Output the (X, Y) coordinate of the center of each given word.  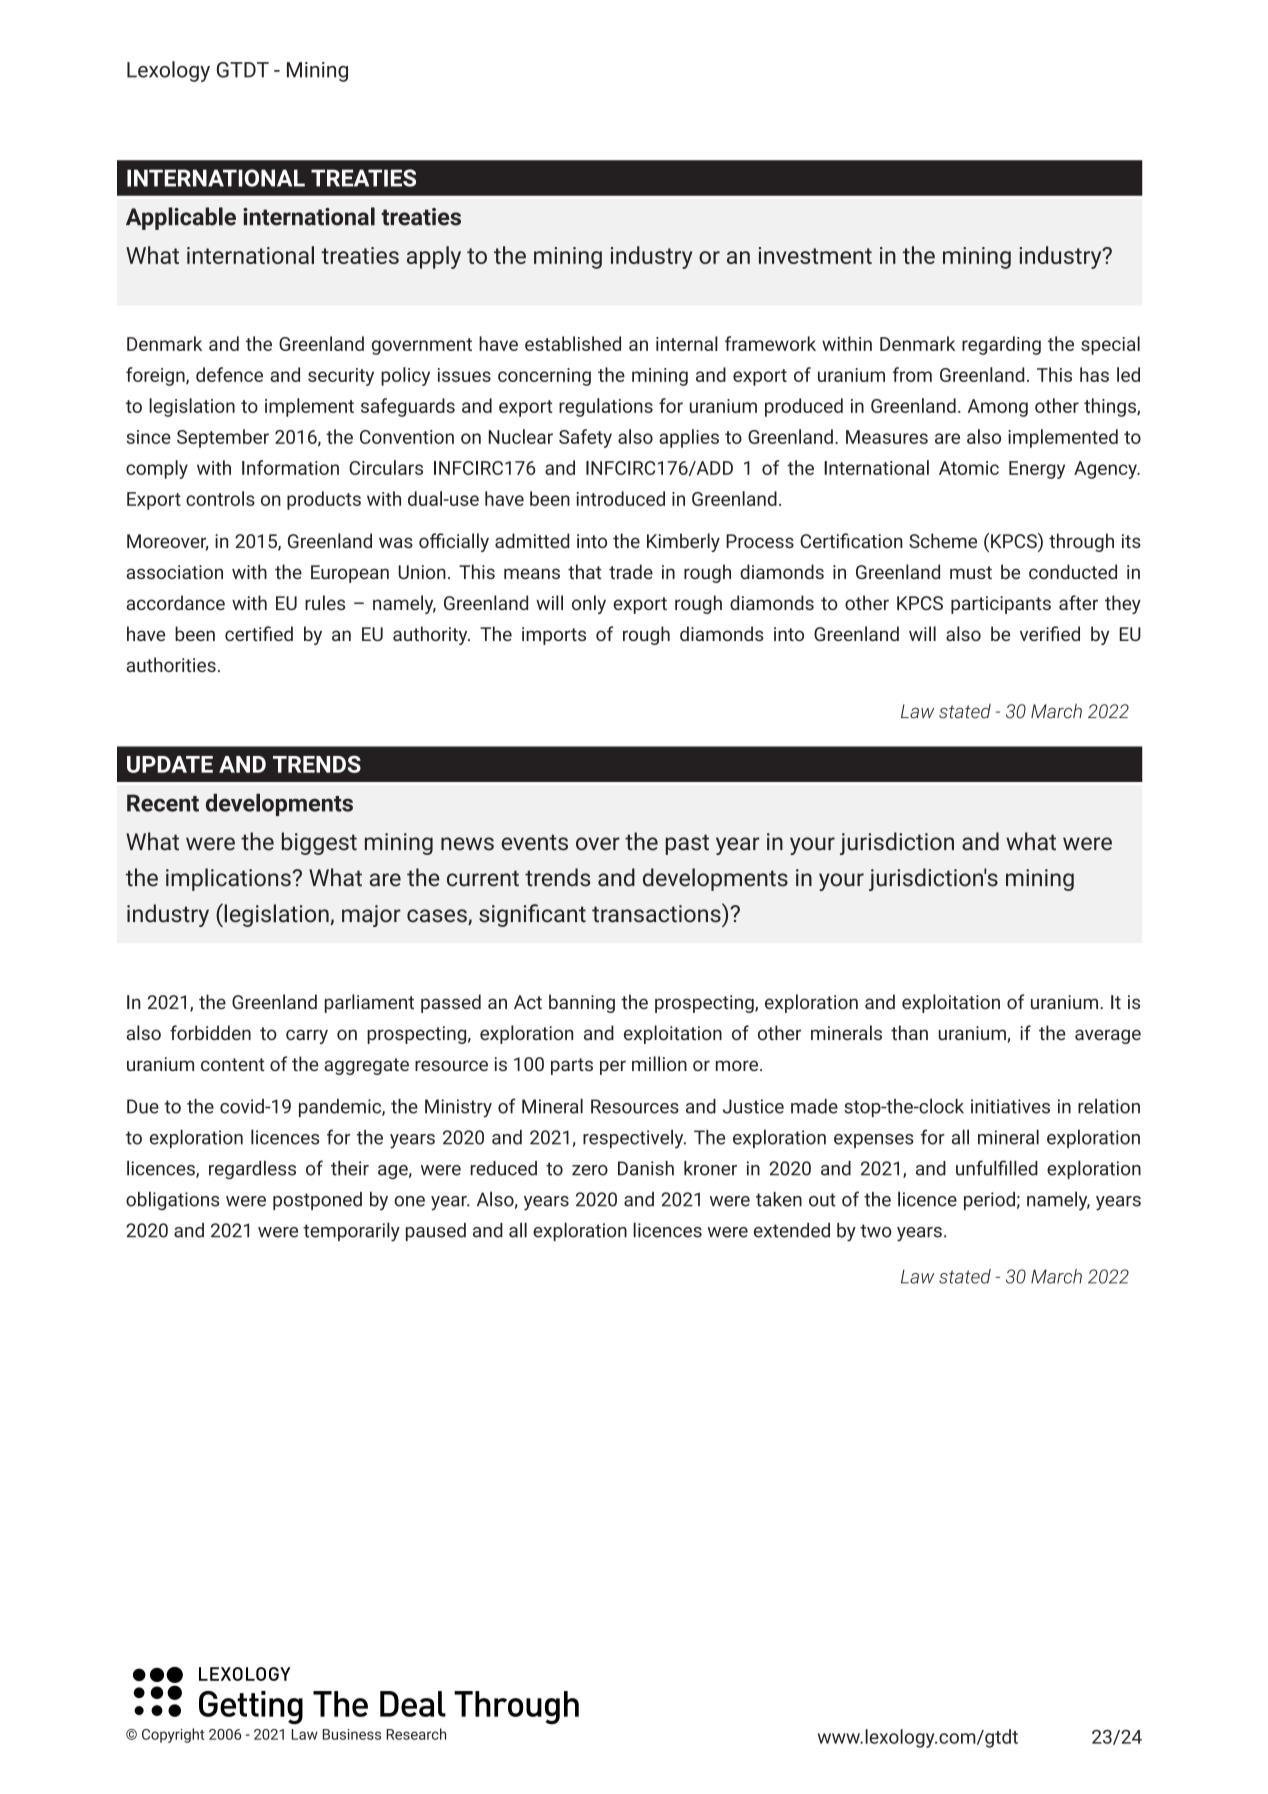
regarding (1001, 345)
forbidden (210, 1032)
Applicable (181, 218)
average (1108, 1036)
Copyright (173, 1735)
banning (582, 1003)
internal (687, 343)
